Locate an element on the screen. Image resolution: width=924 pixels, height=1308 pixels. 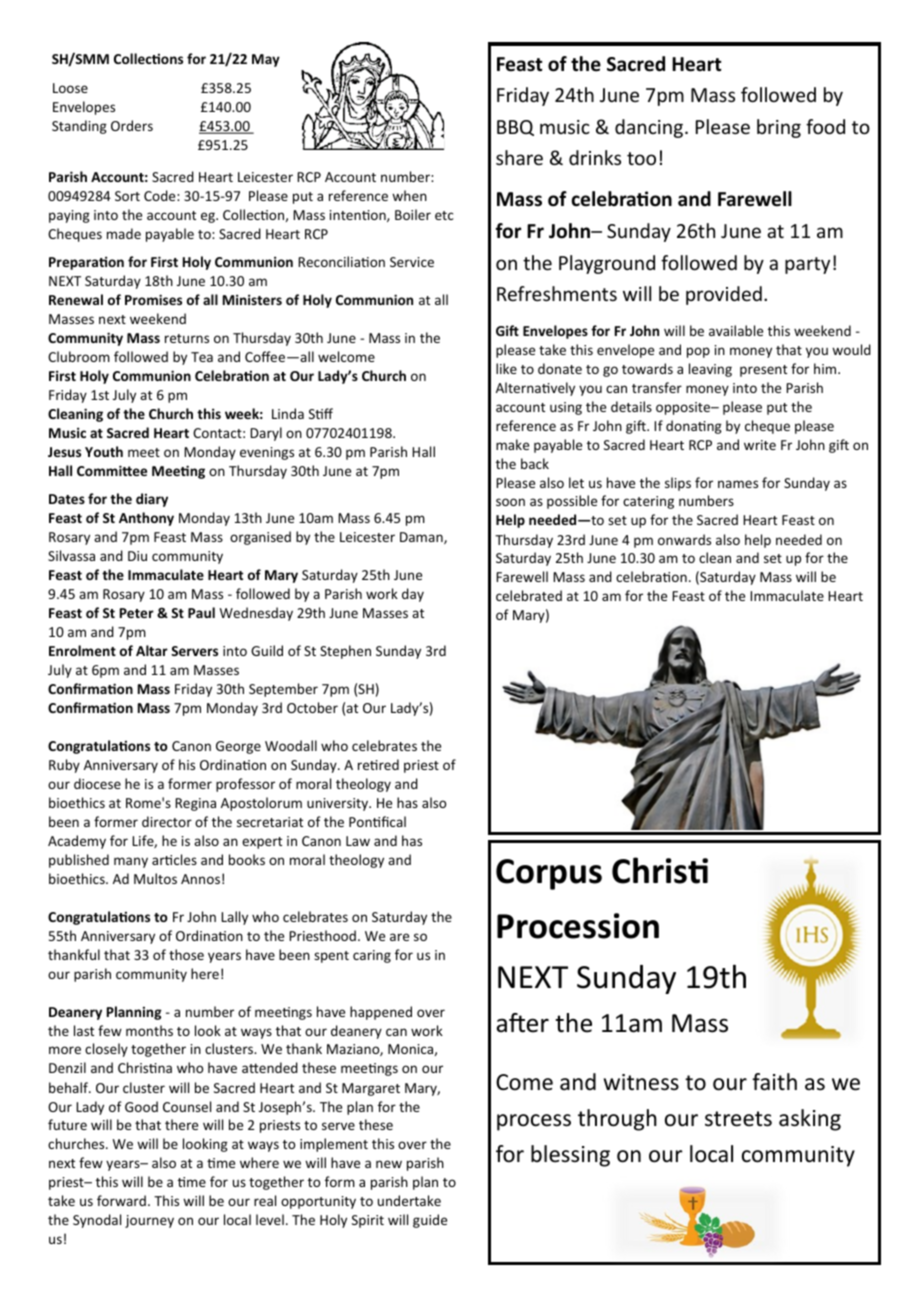
director is located at coordinates (167, 821).
